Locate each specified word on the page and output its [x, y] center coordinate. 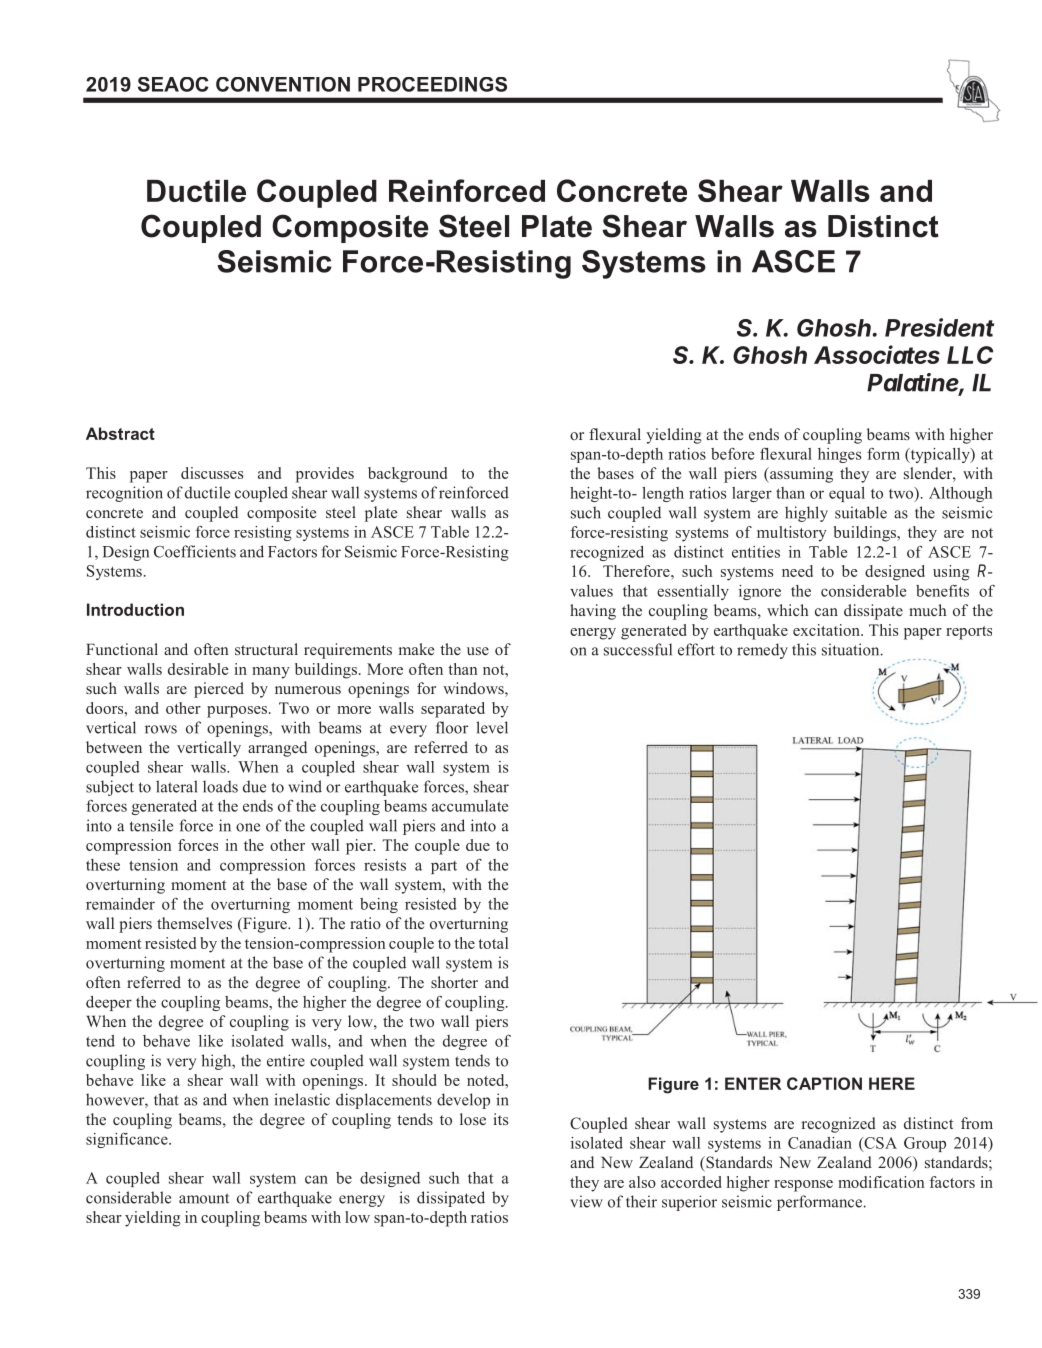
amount [204, 1198]
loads [220, 786]
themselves [194, 923]
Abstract [120, 433]
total [493, 943]
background [407, 475]
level [492, 727]
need [797, 571]
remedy [762, 651]
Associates [877, 354]
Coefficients [195, 551]
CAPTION [824, 1083]
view [586, 1201]
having [593, 612]
